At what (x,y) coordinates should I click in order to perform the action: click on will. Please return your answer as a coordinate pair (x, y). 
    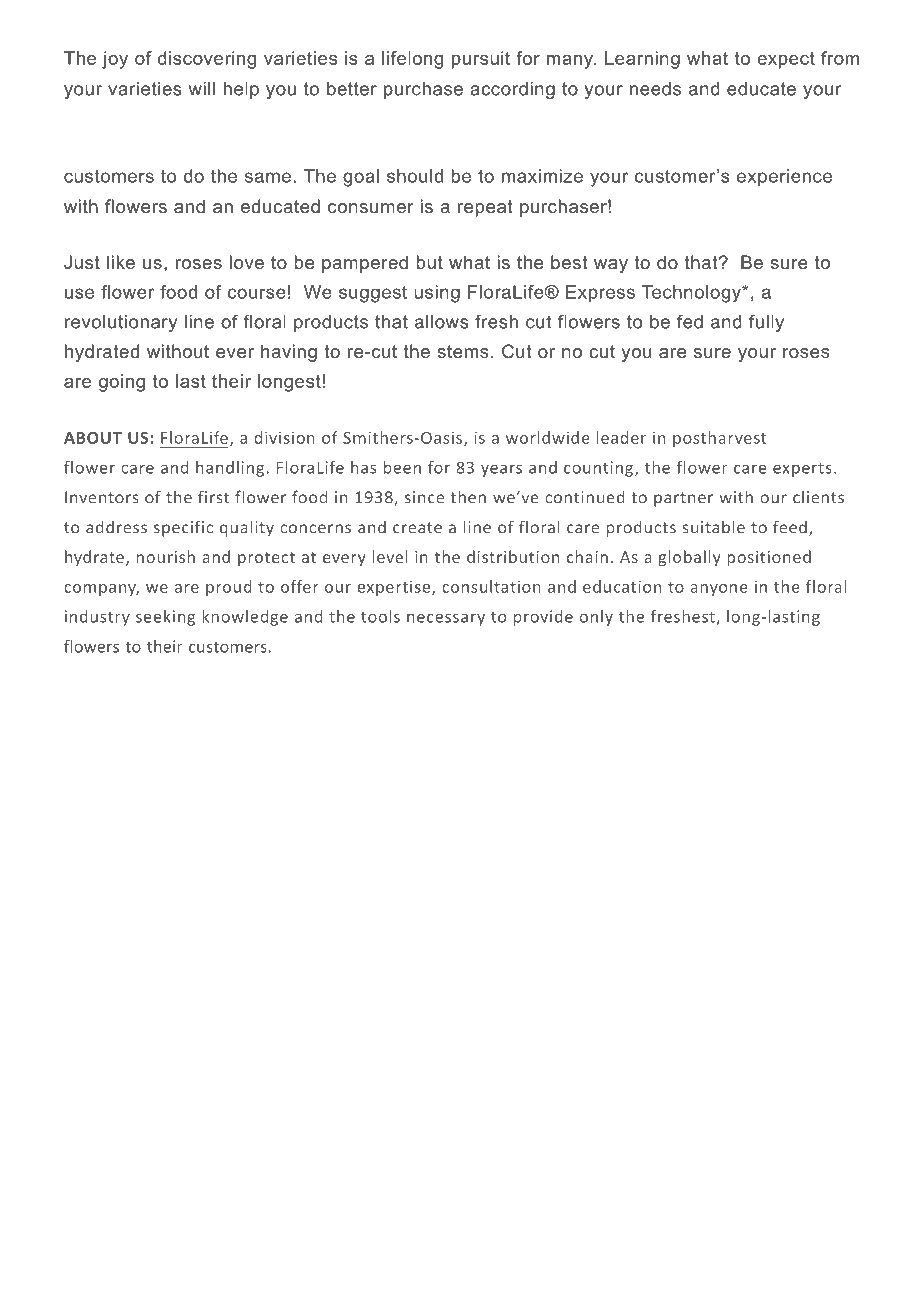
    Looking at the image, I should click on (202, 89).
